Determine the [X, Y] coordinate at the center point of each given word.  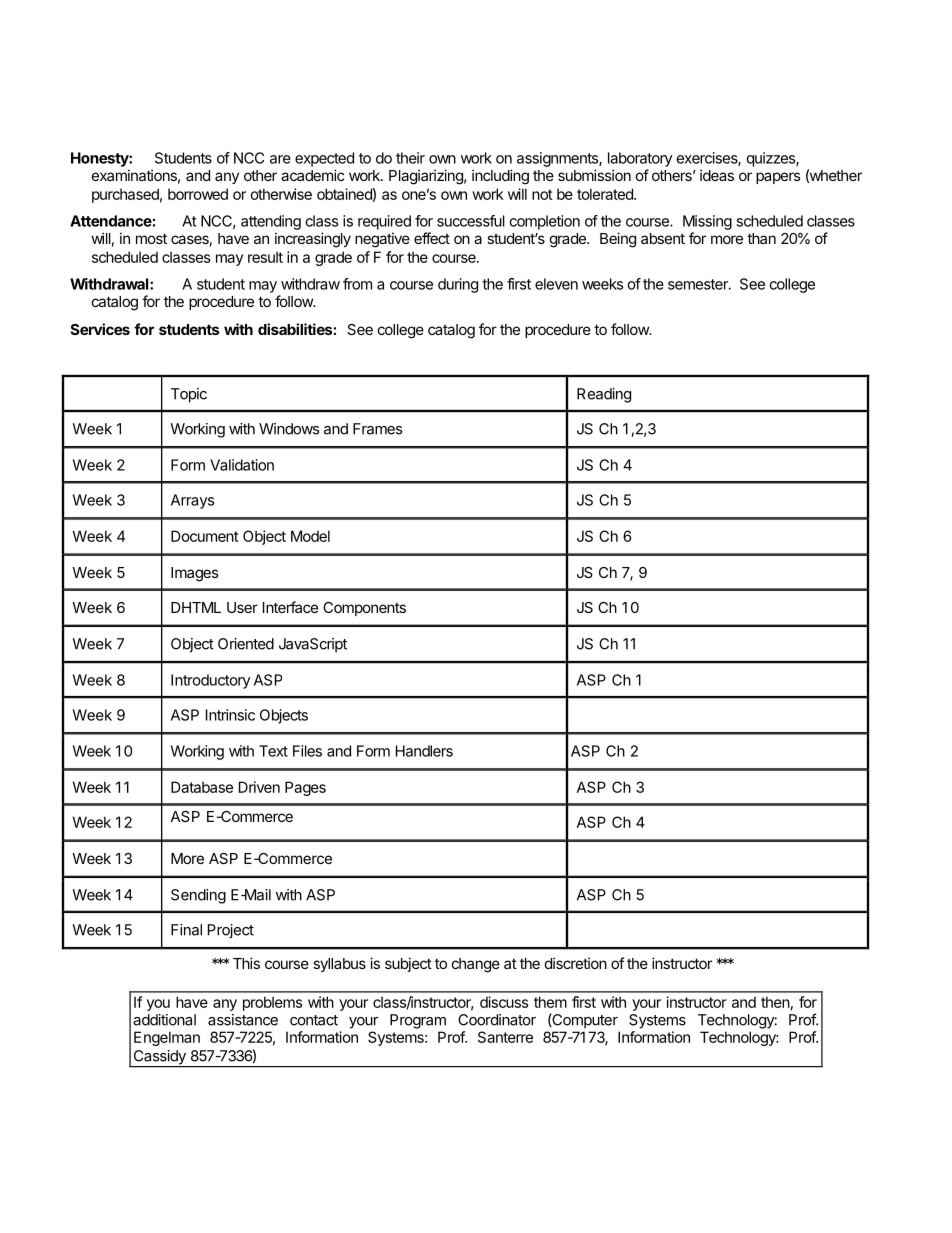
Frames [377, 429]
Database [202, 787]
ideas [717, 175]
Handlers [424, 751]
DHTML [196, 607]
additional [164, 1020]
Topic [189, 395]
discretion [576, 963]
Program [418, 1021]
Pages [305, 788]
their [410, 158]
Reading [604, 395]
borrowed [198, 194]
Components [364, 609]
